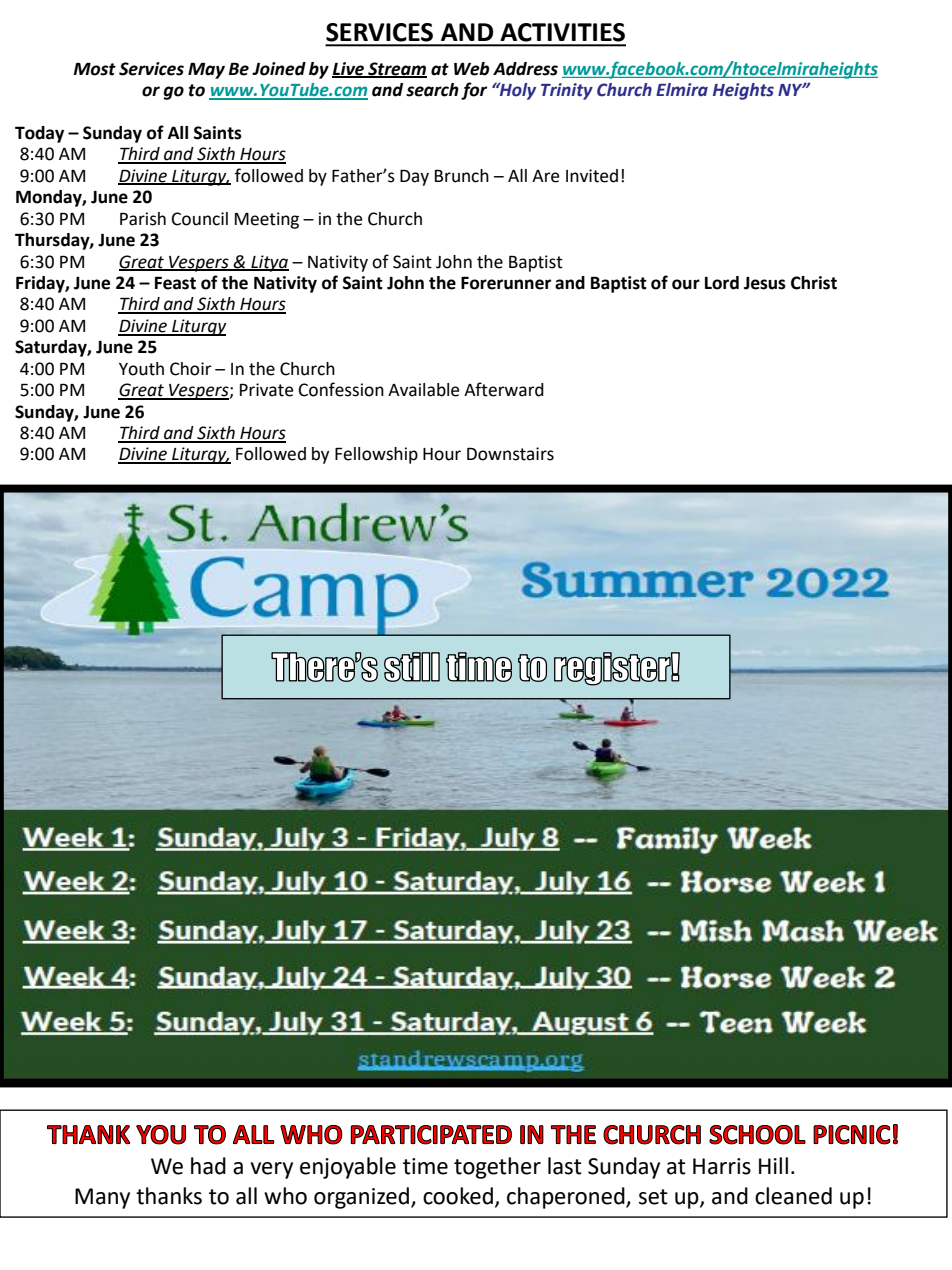 Image resolution: width=952 pixels, height=1270 pixels. Describe the element at coordinates (208, 1166) in the screenshot. I see `had` at that location.
